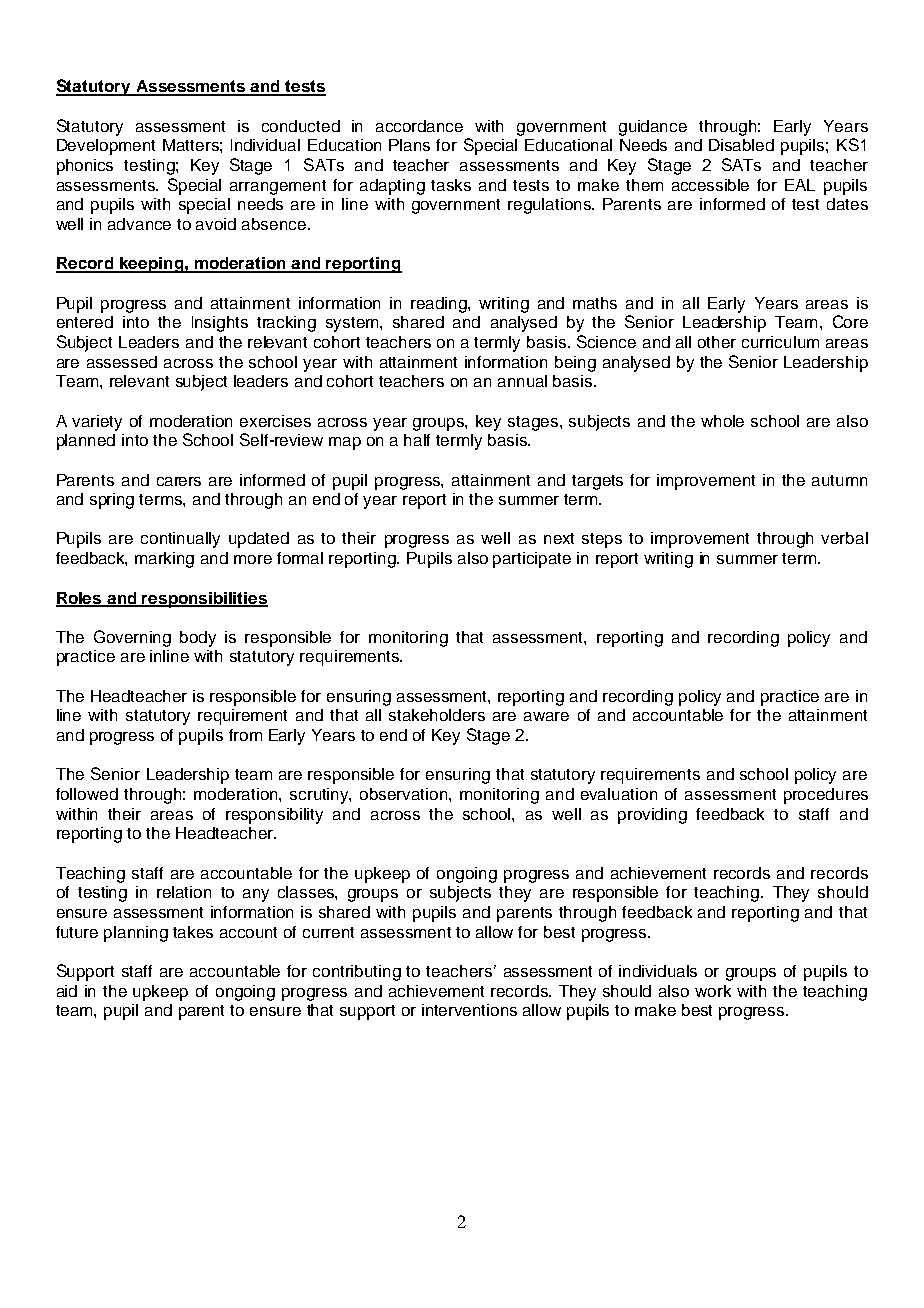 Image resolution: width=924 pixels, height=1308 pixels. Describe the element at coordinates (469, 1010) in the document. I see `interventions` at that location.
